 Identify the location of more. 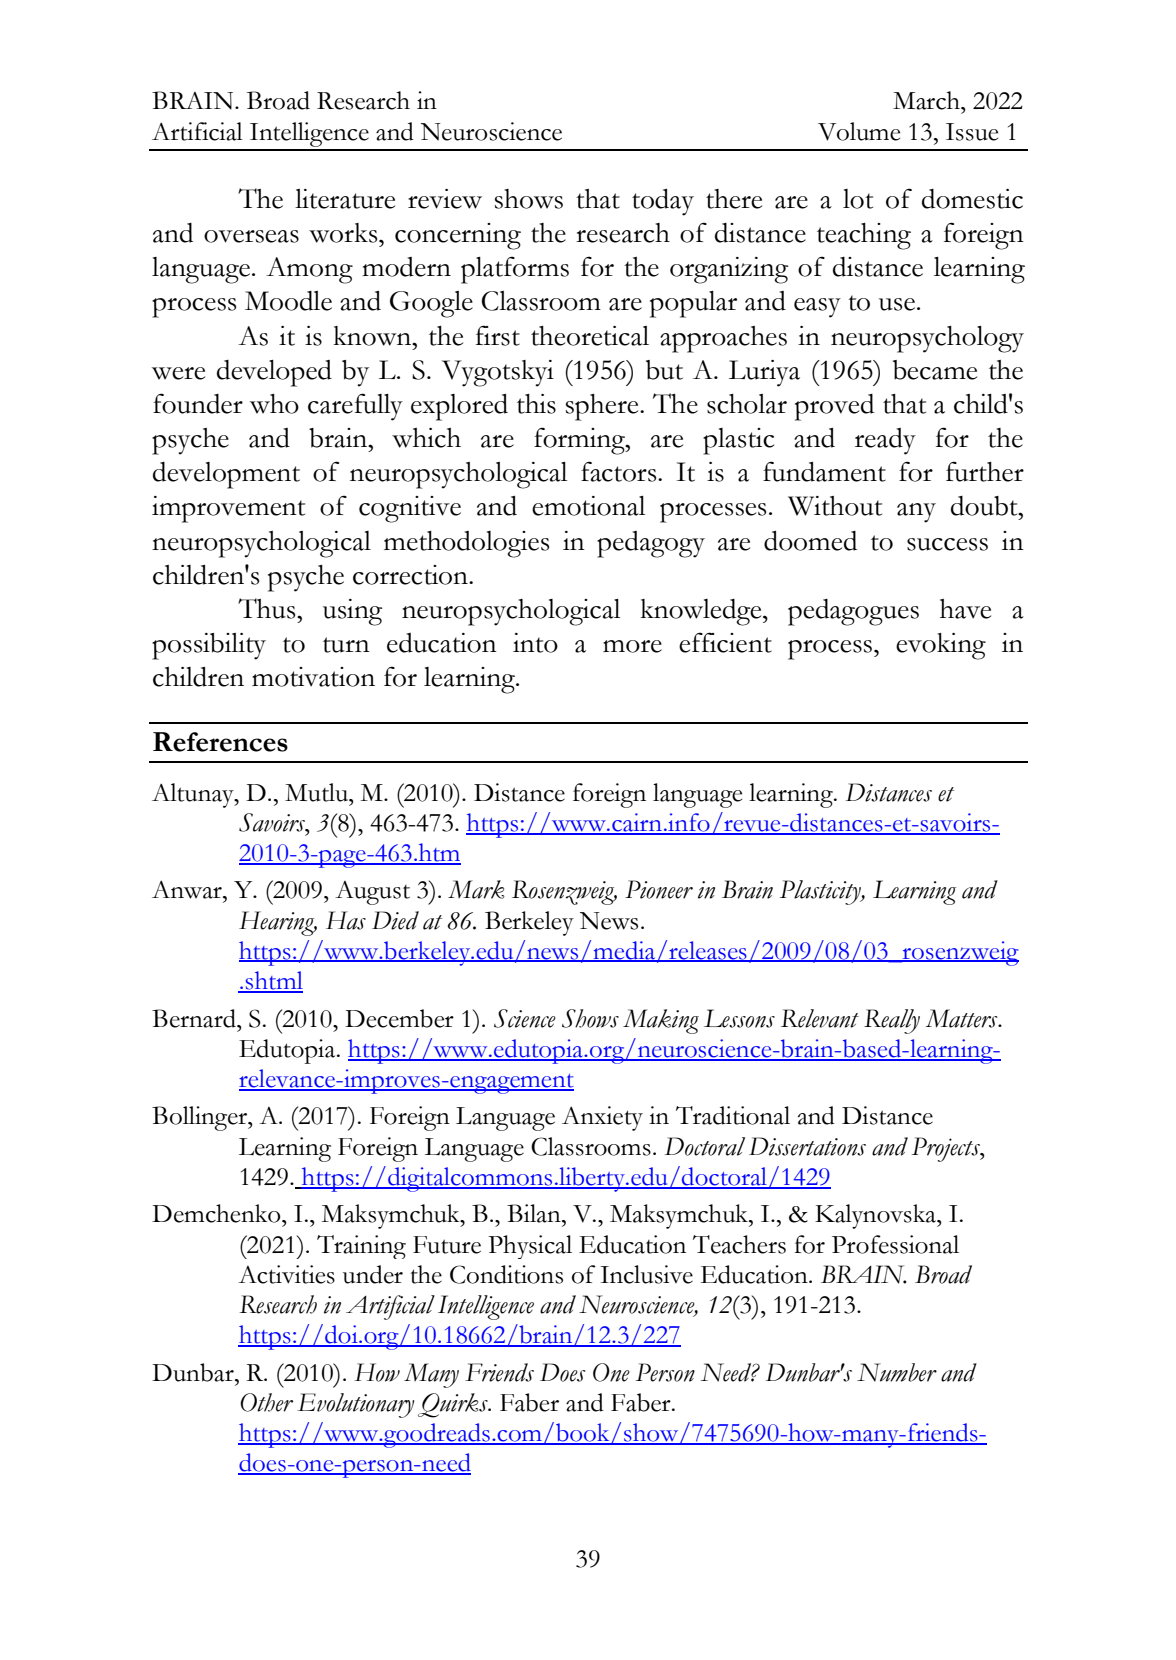
(632, 646).
